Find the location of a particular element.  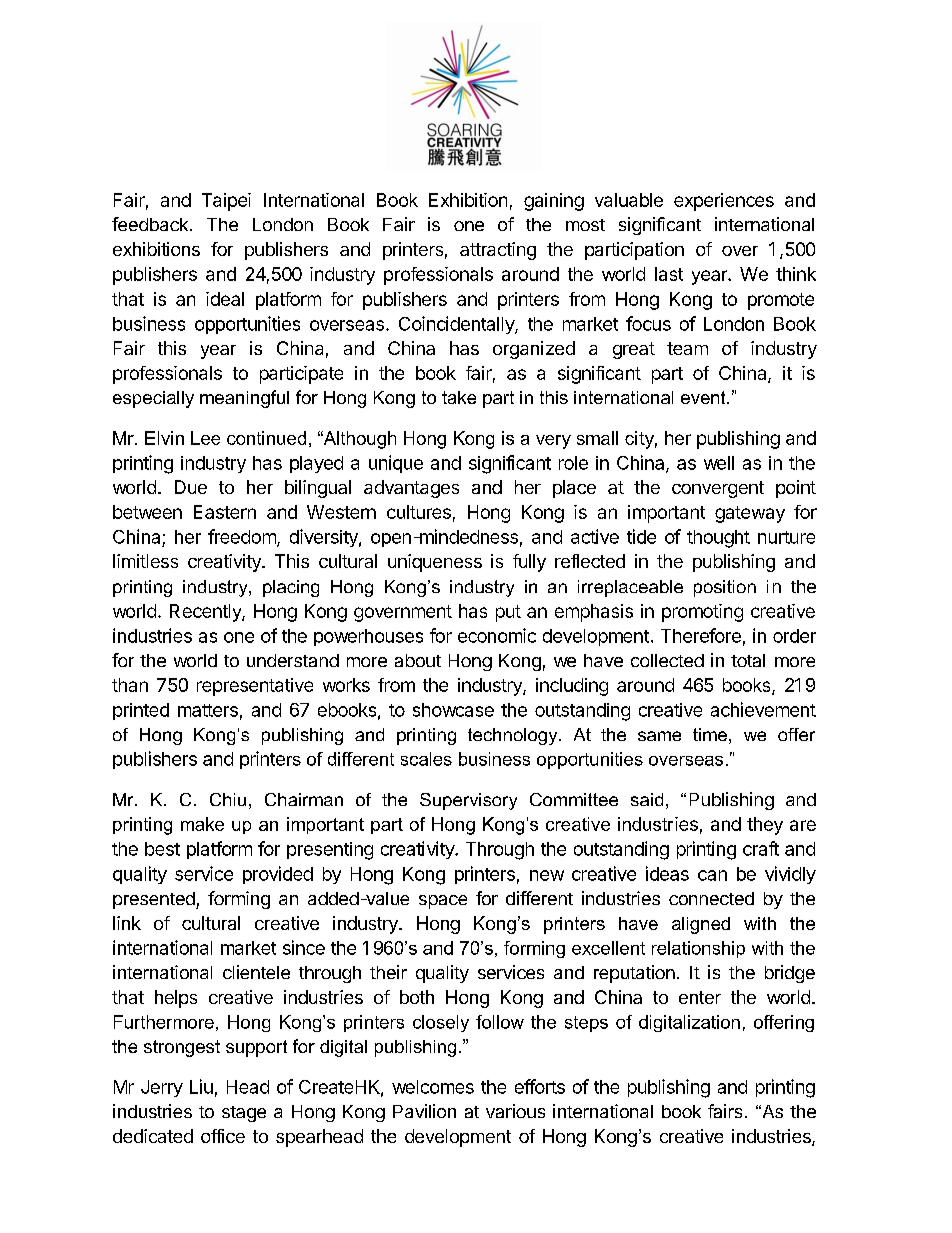

Taipei is located at coordinates (226, 202).
